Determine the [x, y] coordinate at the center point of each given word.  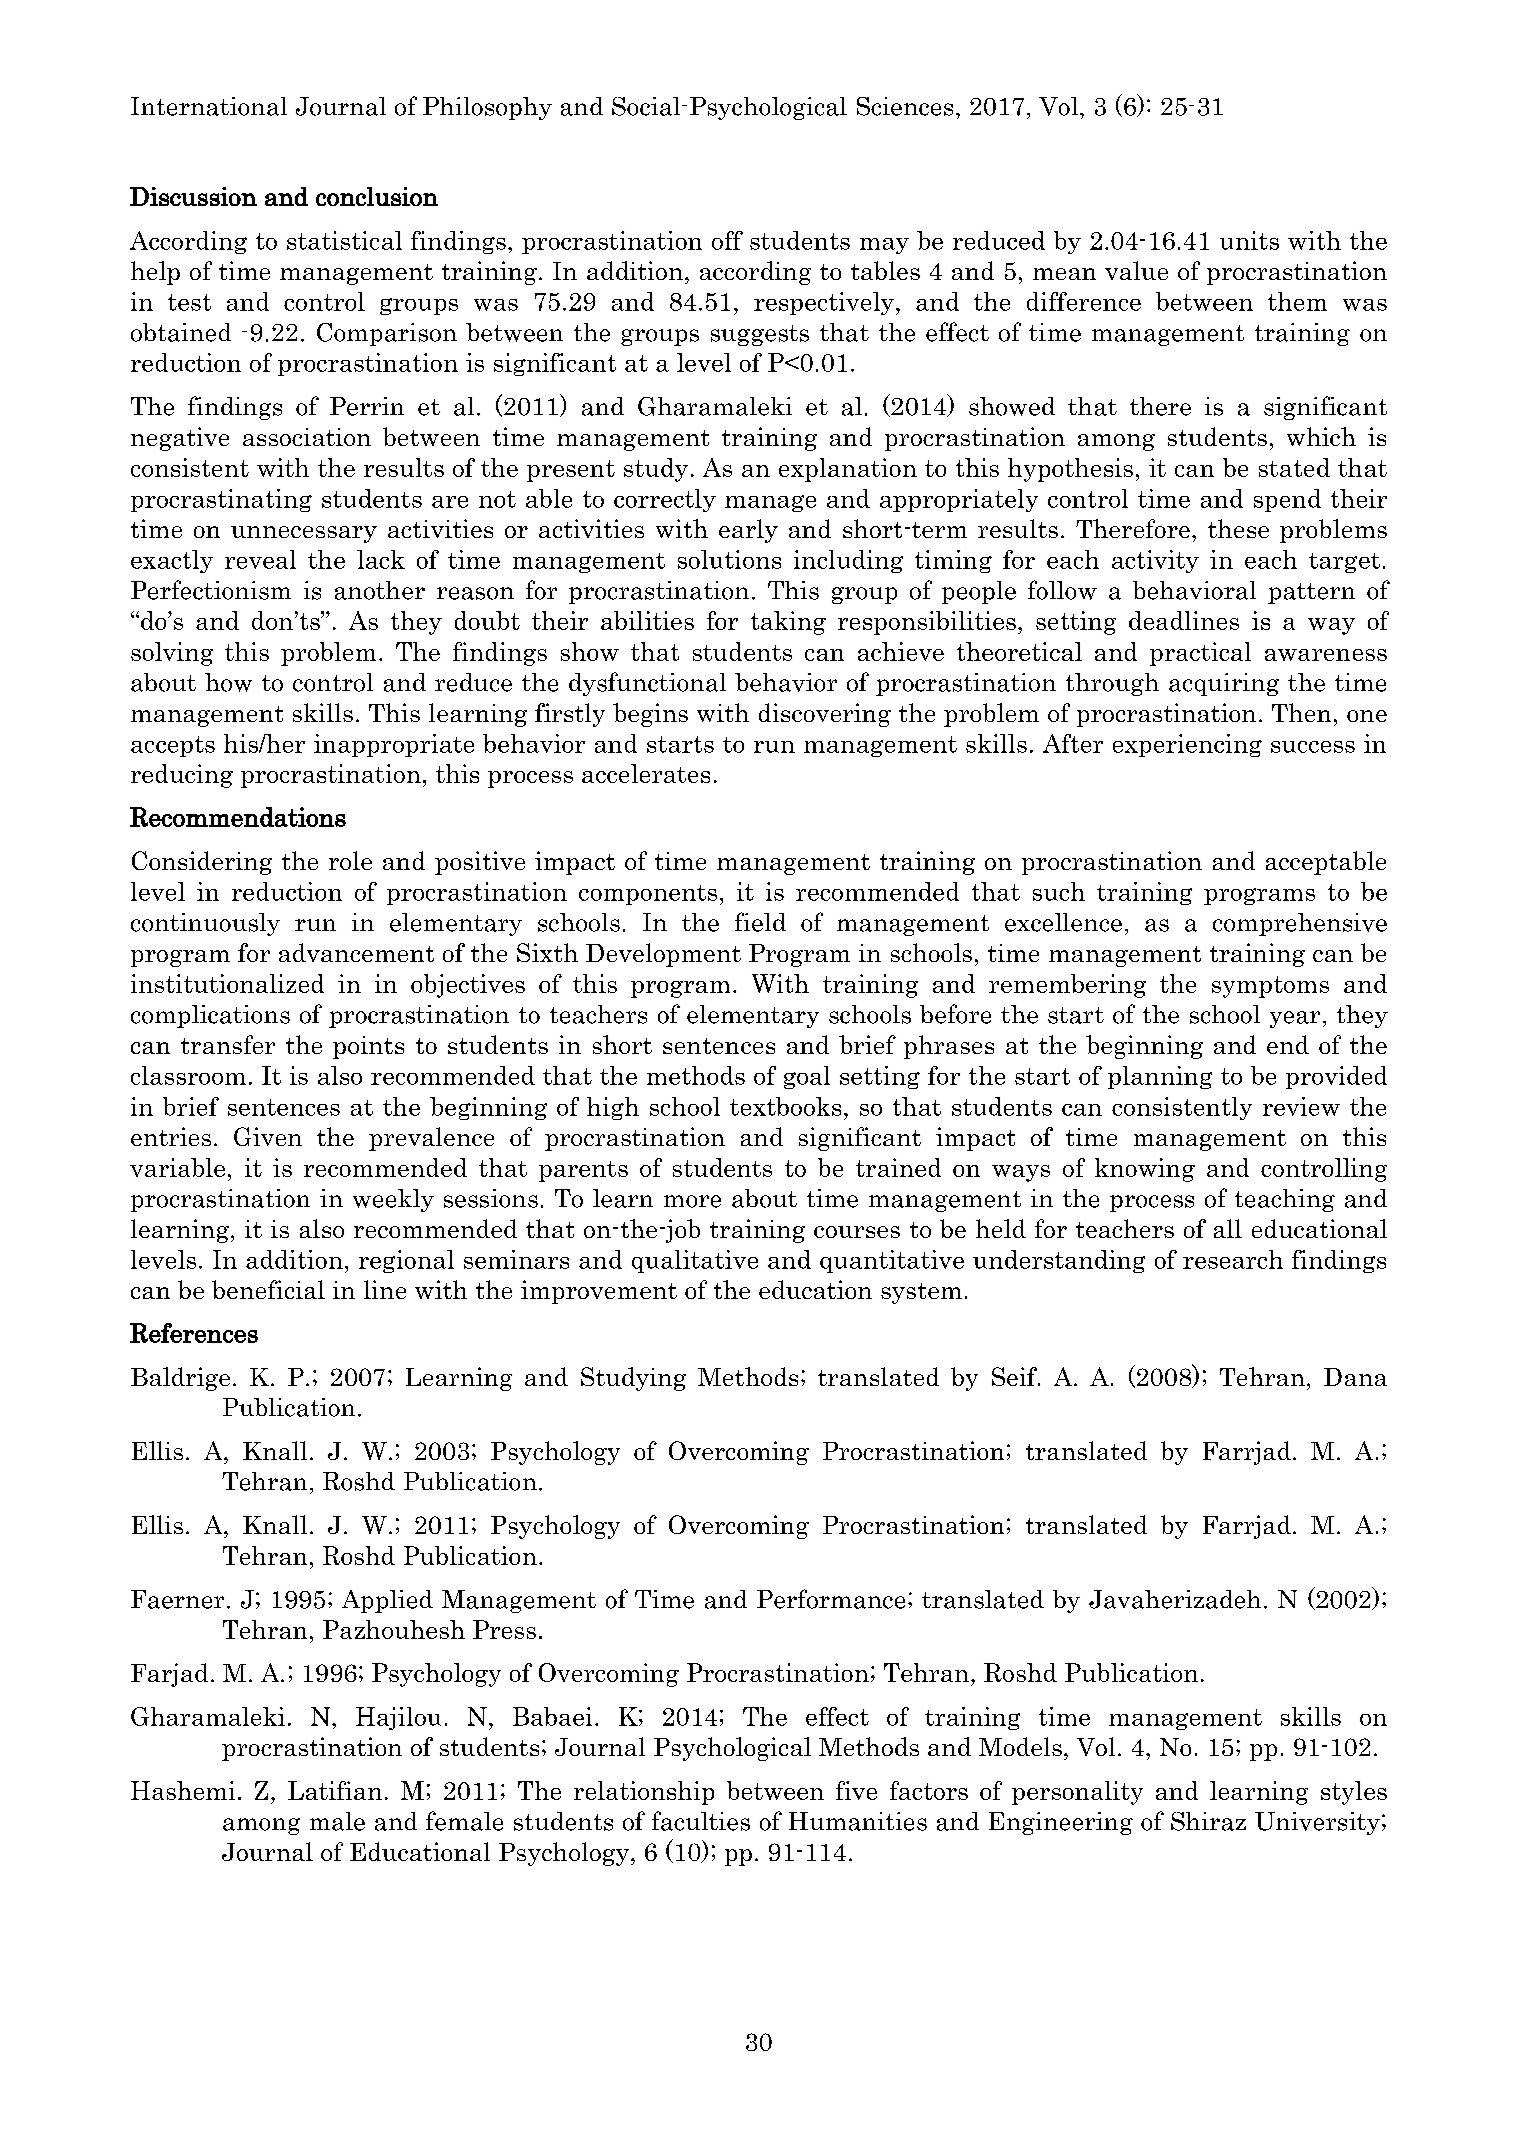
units [1249, 240]
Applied [387, 1601]
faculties [701, 1821]
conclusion [377, 196]
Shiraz [1208, 1821]
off [727, 240]
